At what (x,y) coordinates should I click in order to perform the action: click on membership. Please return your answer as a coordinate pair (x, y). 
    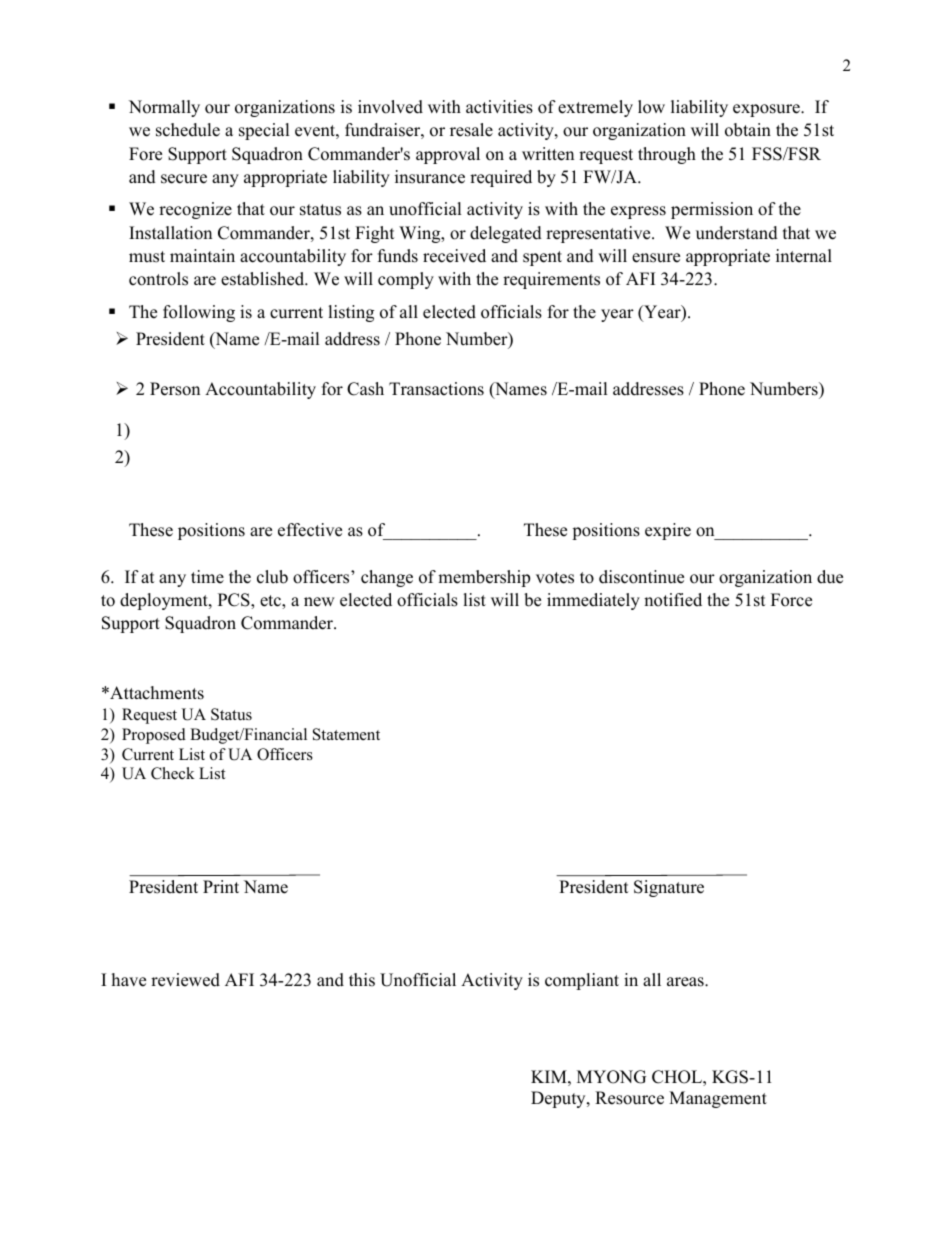
    Looking at the image, I should click on (484, 578).
